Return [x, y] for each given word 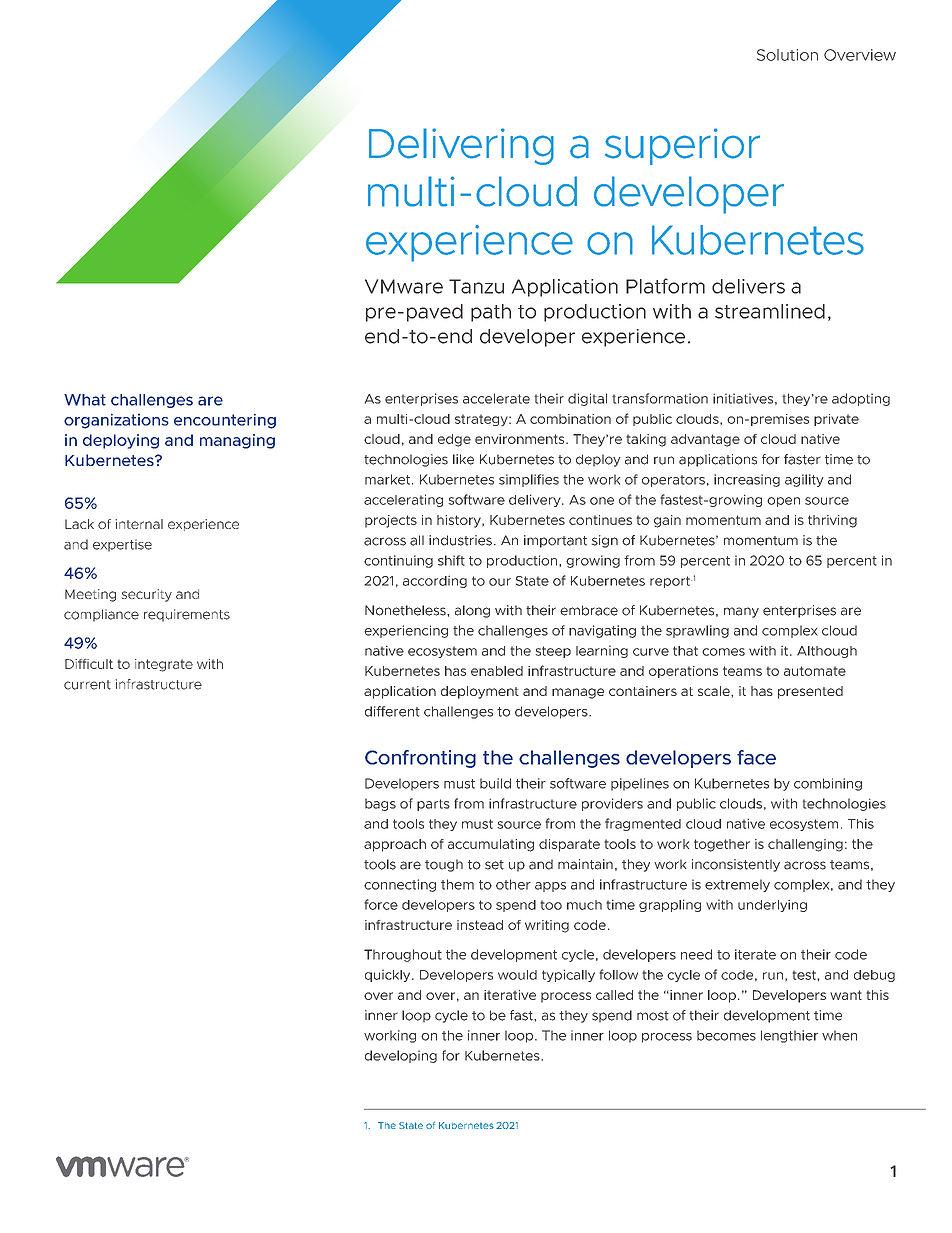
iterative [510, 995]
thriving [832, 521]
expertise [122, 545]
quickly [389, 975]
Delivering [461, 146]
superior [682, 146]
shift [451, 560]
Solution [787, 55]
